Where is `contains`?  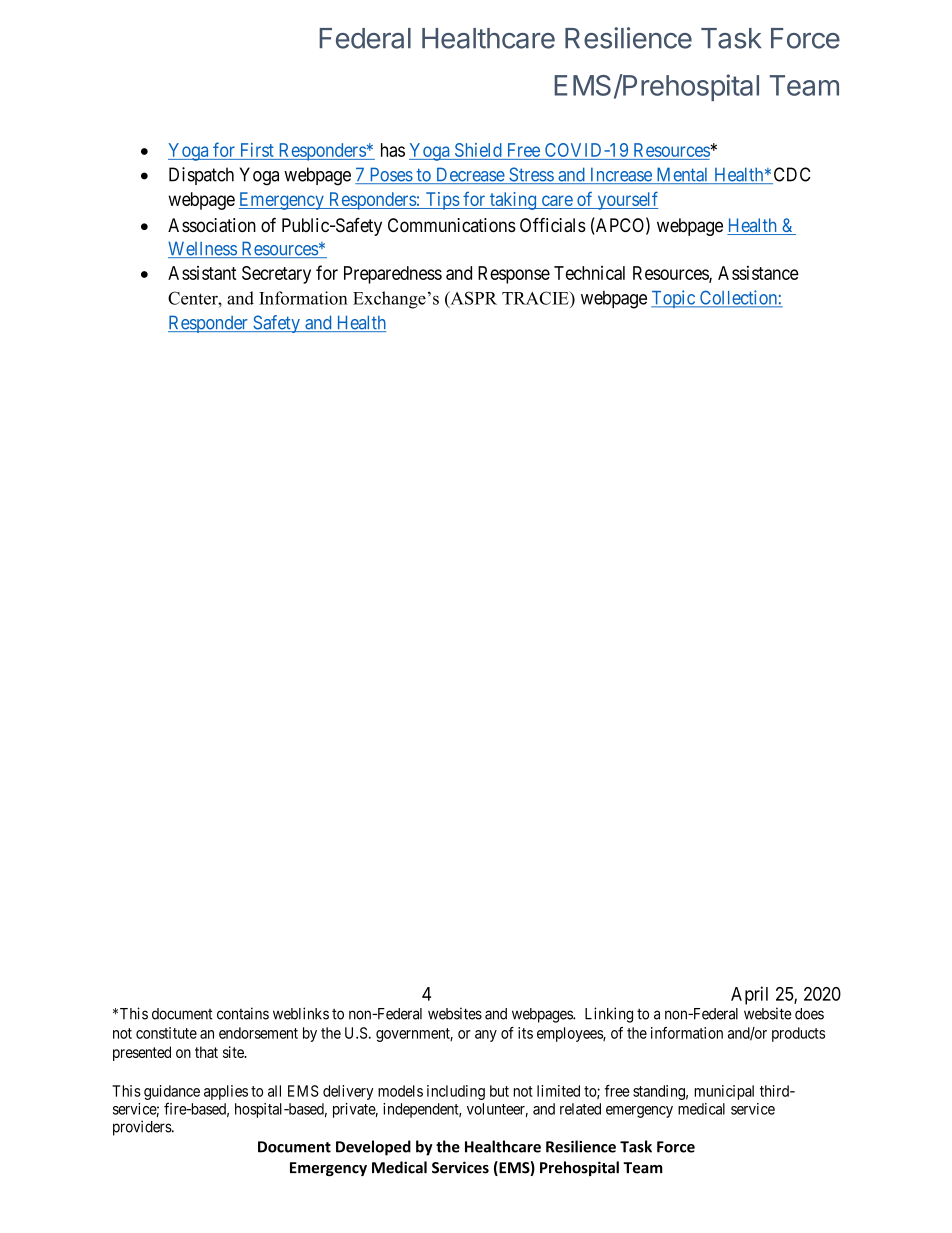
contains is located at coordinates (243, 1013).
